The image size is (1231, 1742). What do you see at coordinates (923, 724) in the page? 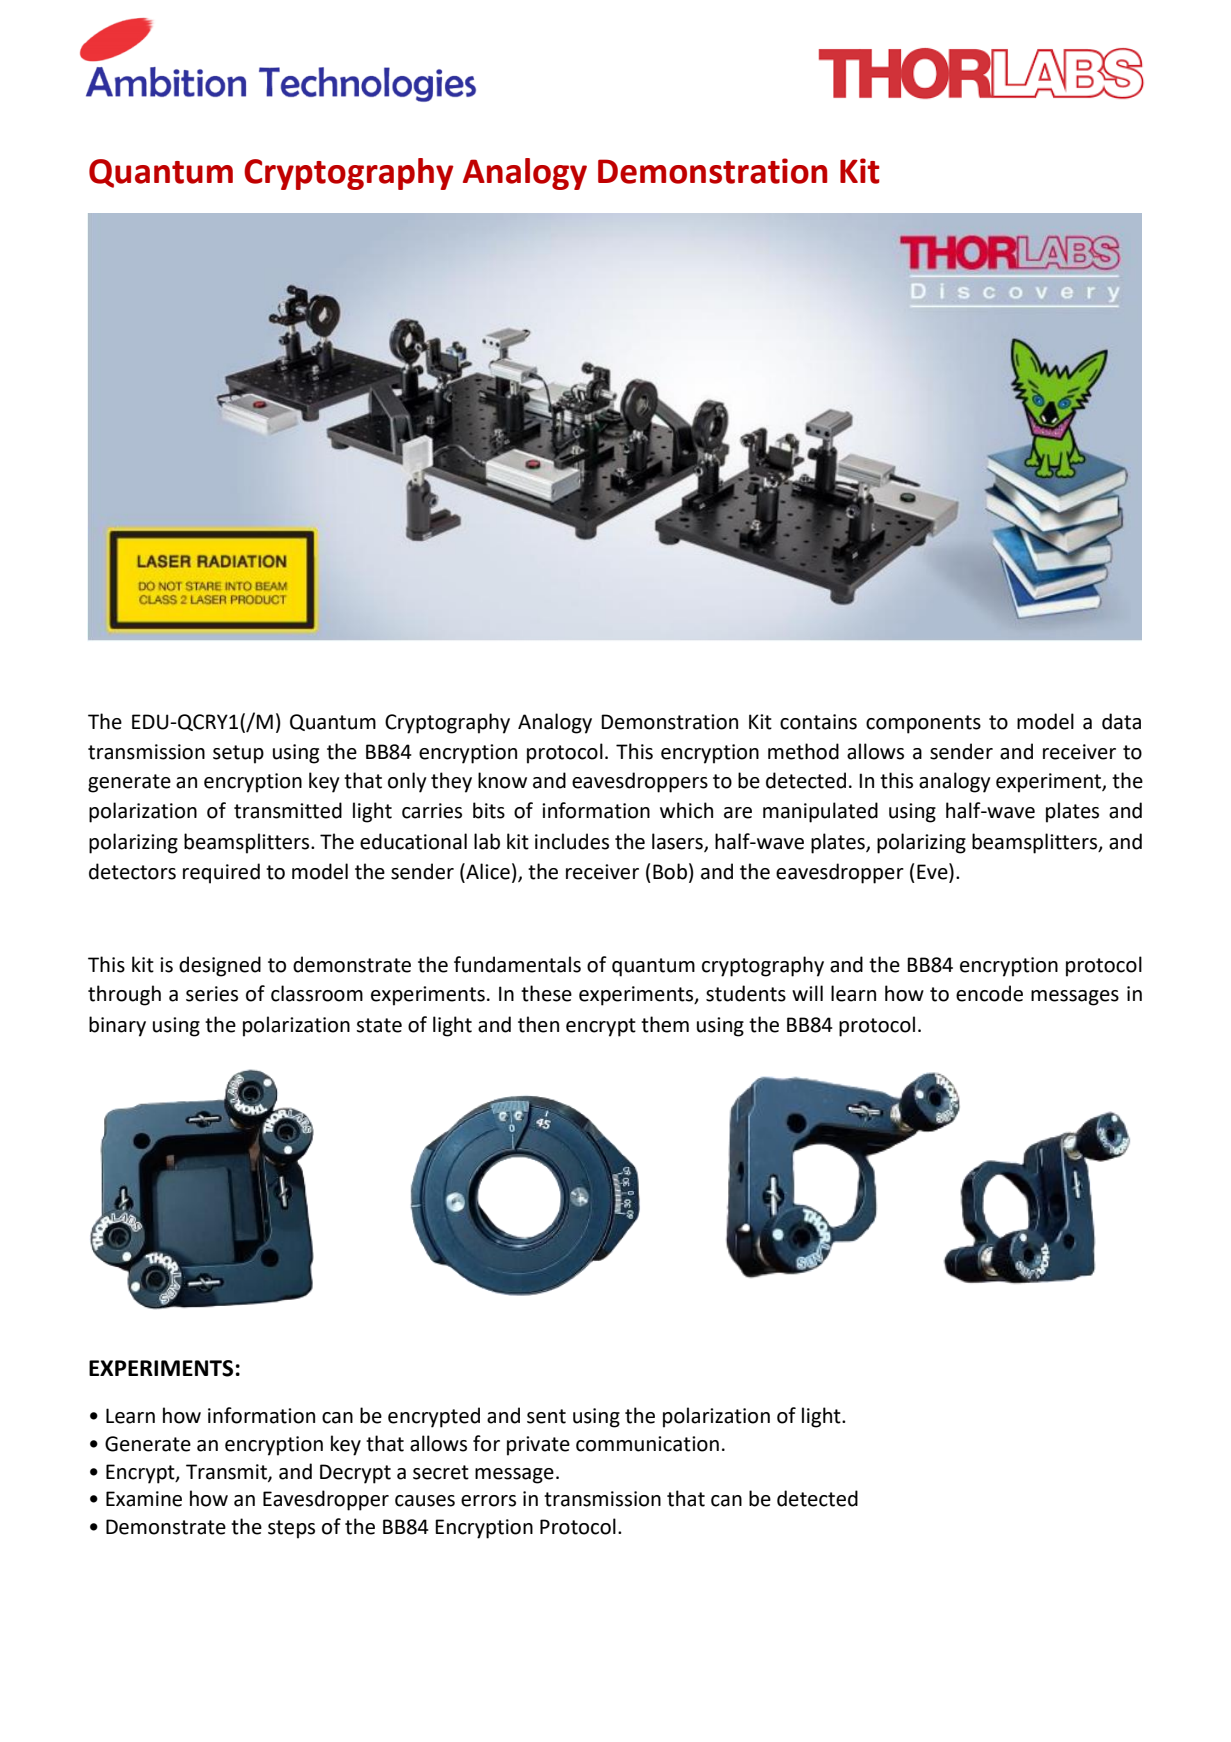
I see `components` at bounding box center [923, 724].
